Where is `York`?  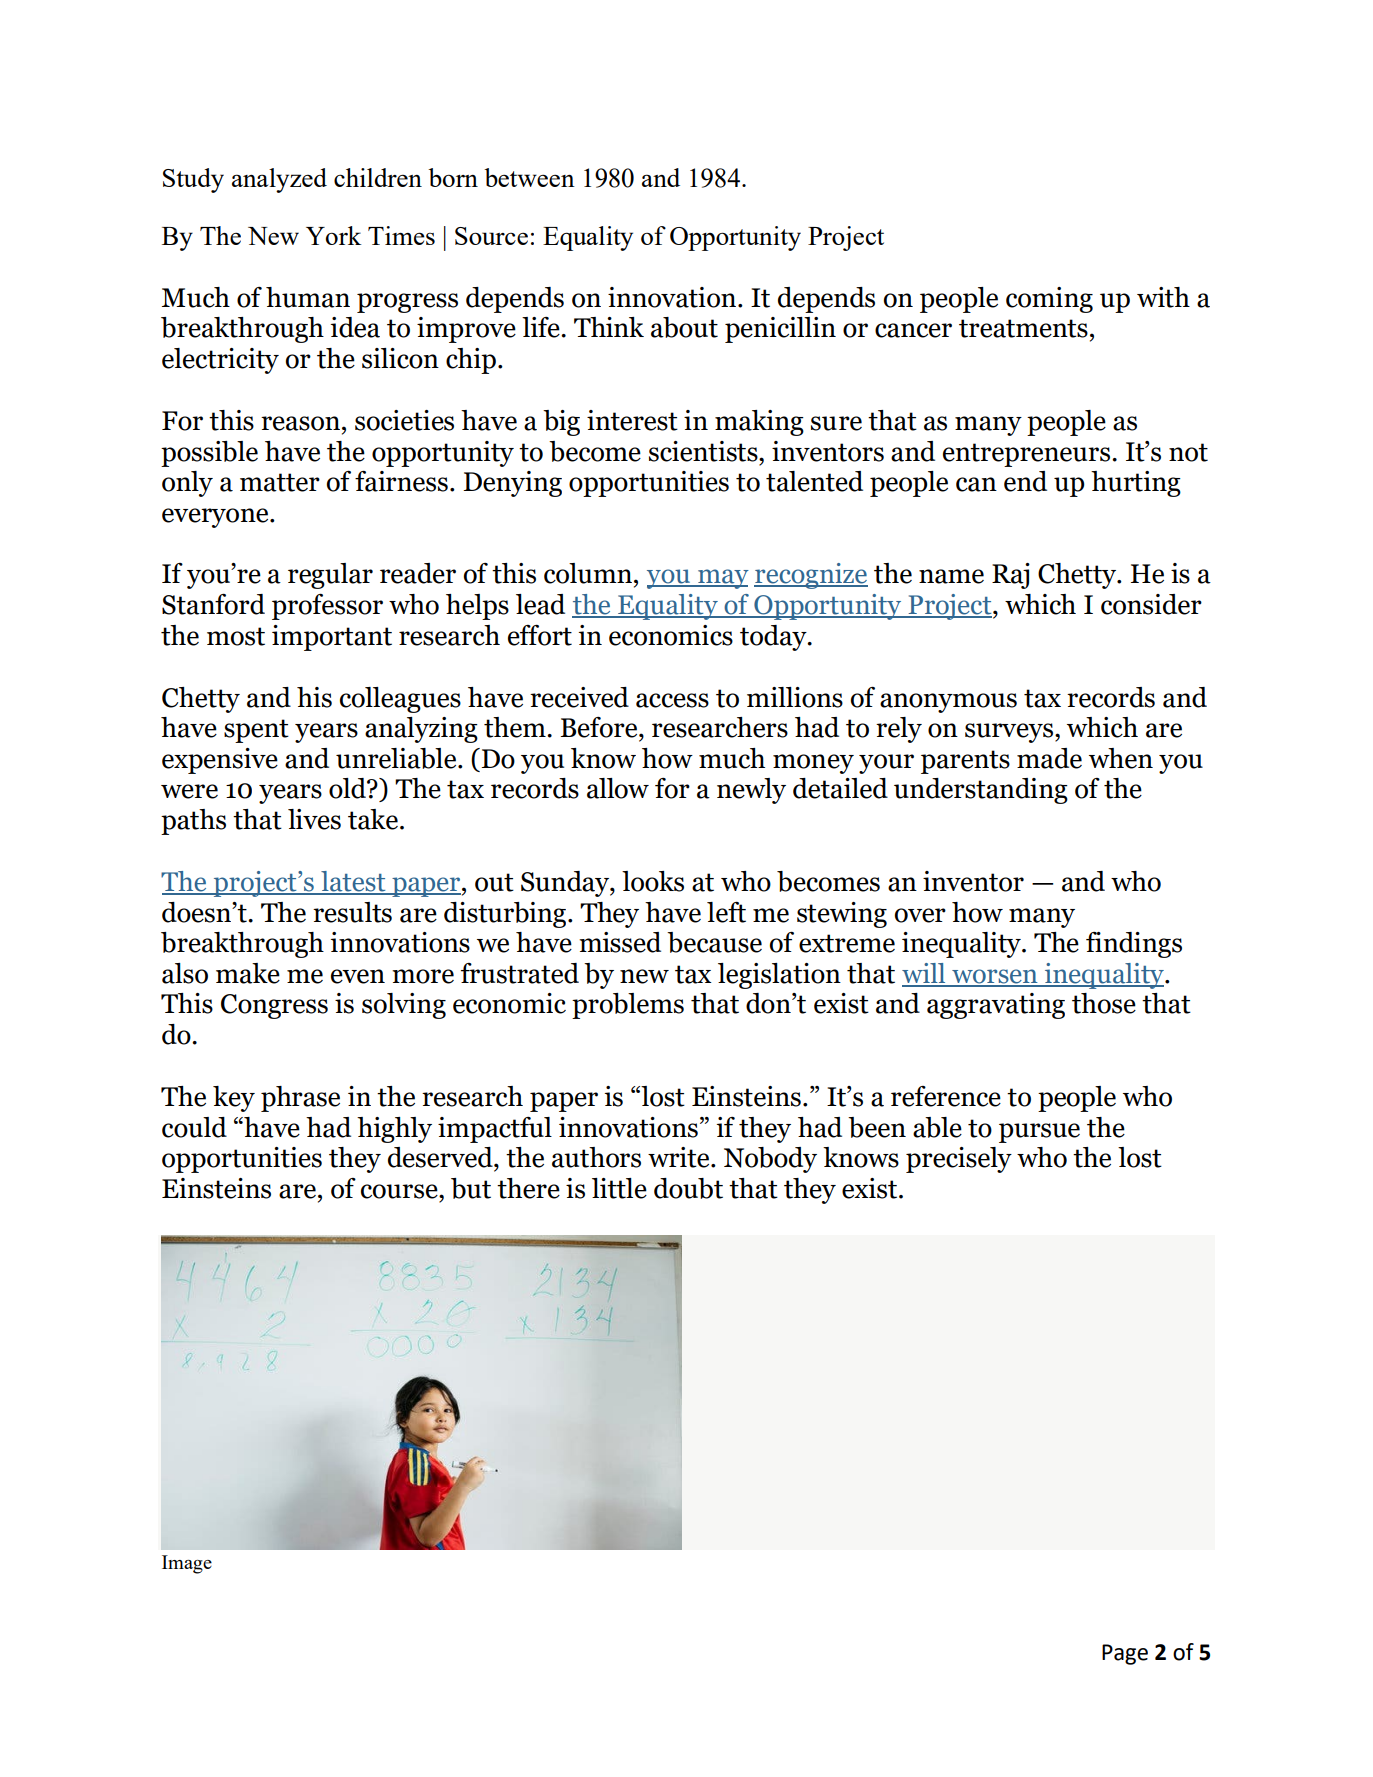 York is located at coordinates (334, 235).
